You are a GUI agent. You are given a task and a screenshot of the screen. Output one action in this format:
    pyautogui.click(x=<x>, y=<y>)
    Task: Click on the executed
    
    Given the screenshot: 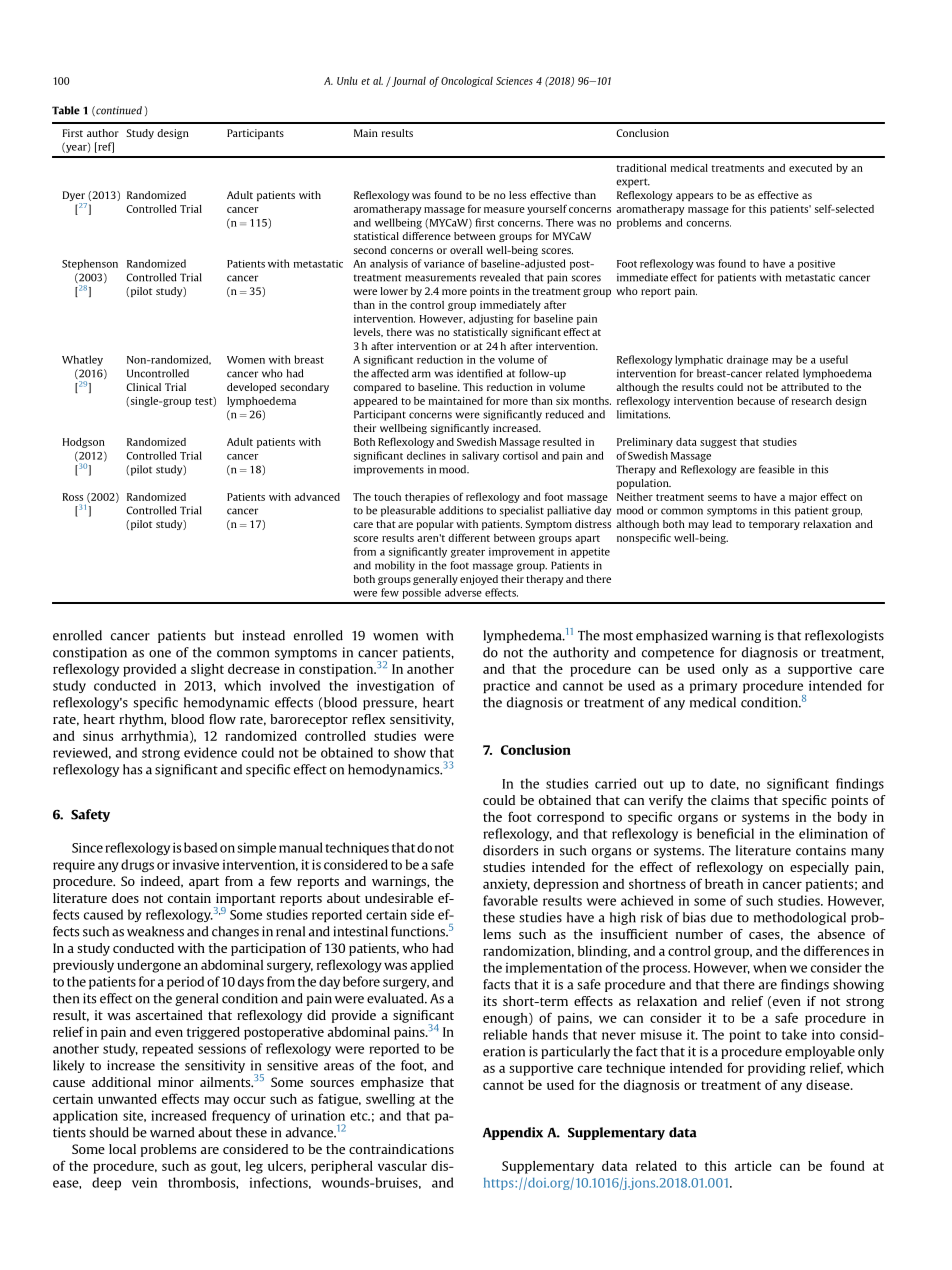 What is the action you would take?
    pyautogui.click(x=810, y=168)
